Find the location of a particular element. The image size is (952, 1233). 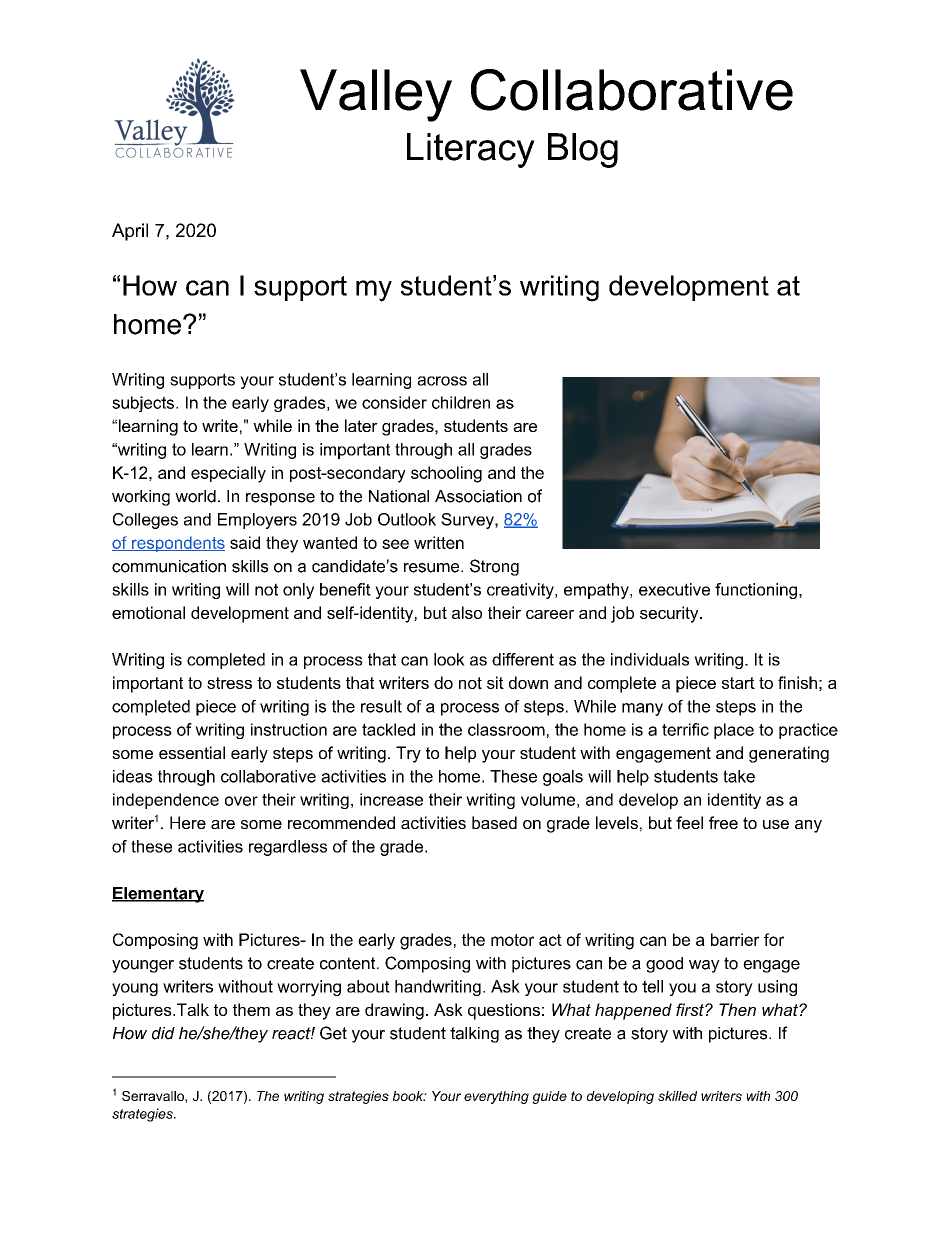

them is located at coordinates (251, 1009).
